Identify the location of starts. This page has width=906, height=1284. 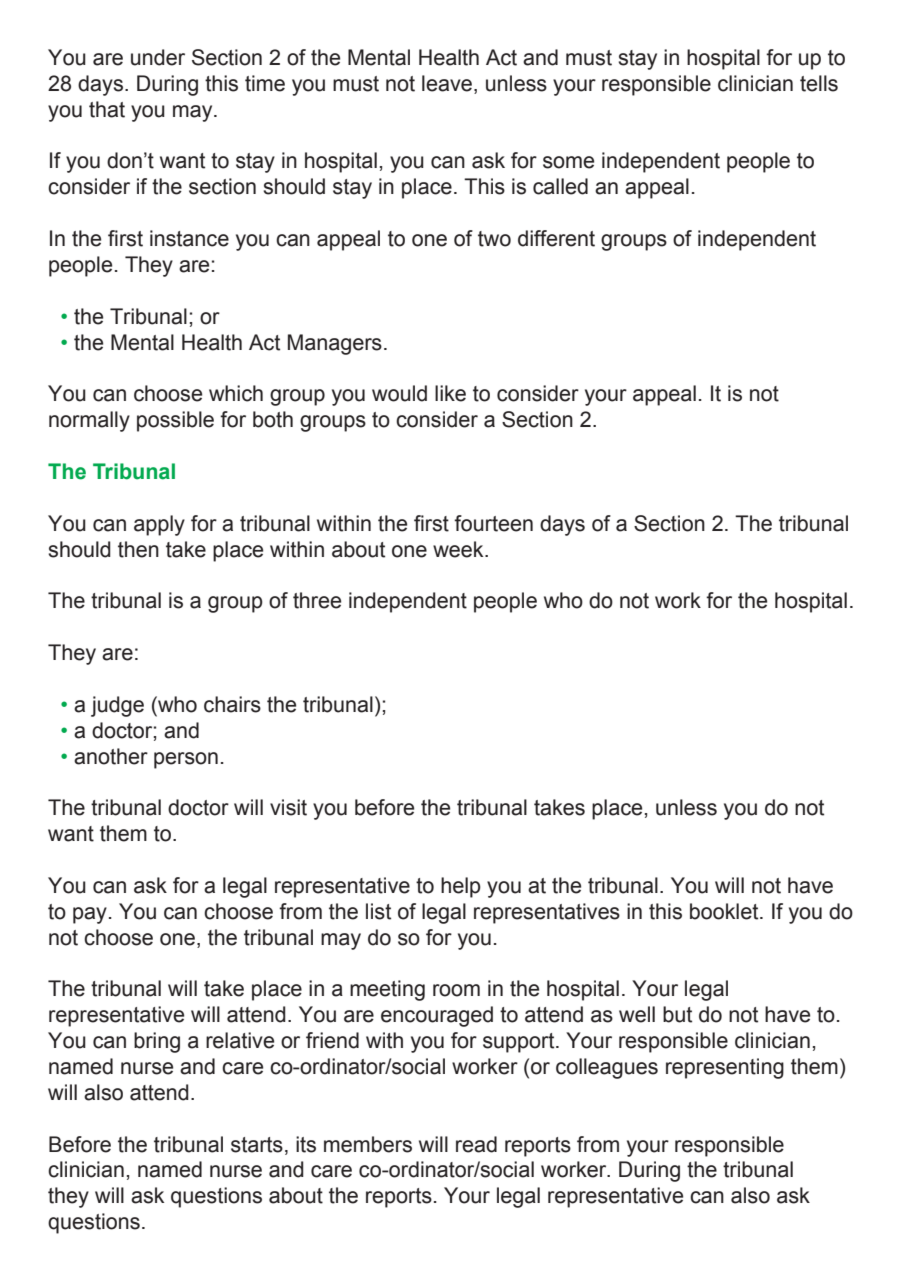
(257, 1145).
